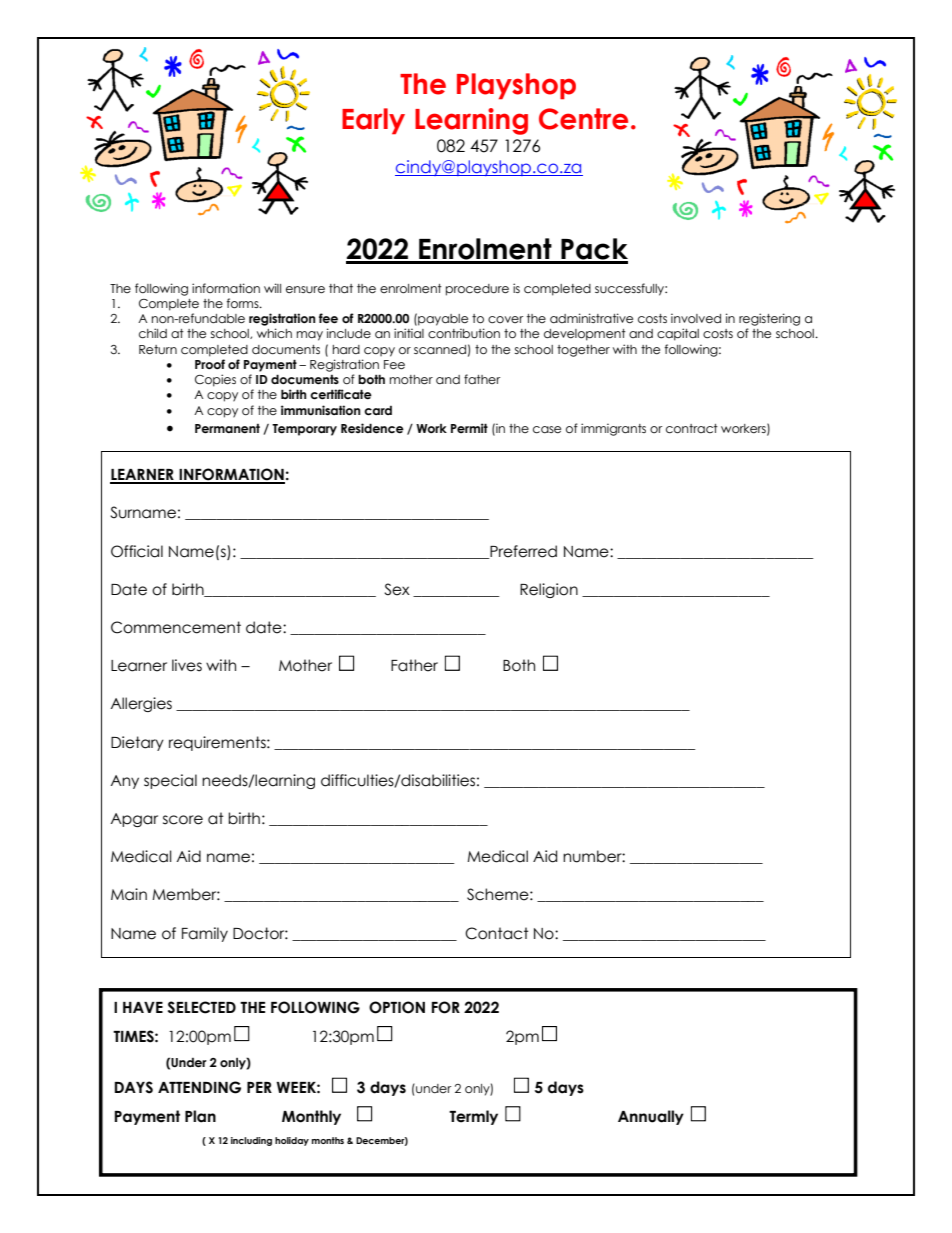  Describe the element at coordinates (397, 589) in the screenshot. I see `Sex` at that location.
